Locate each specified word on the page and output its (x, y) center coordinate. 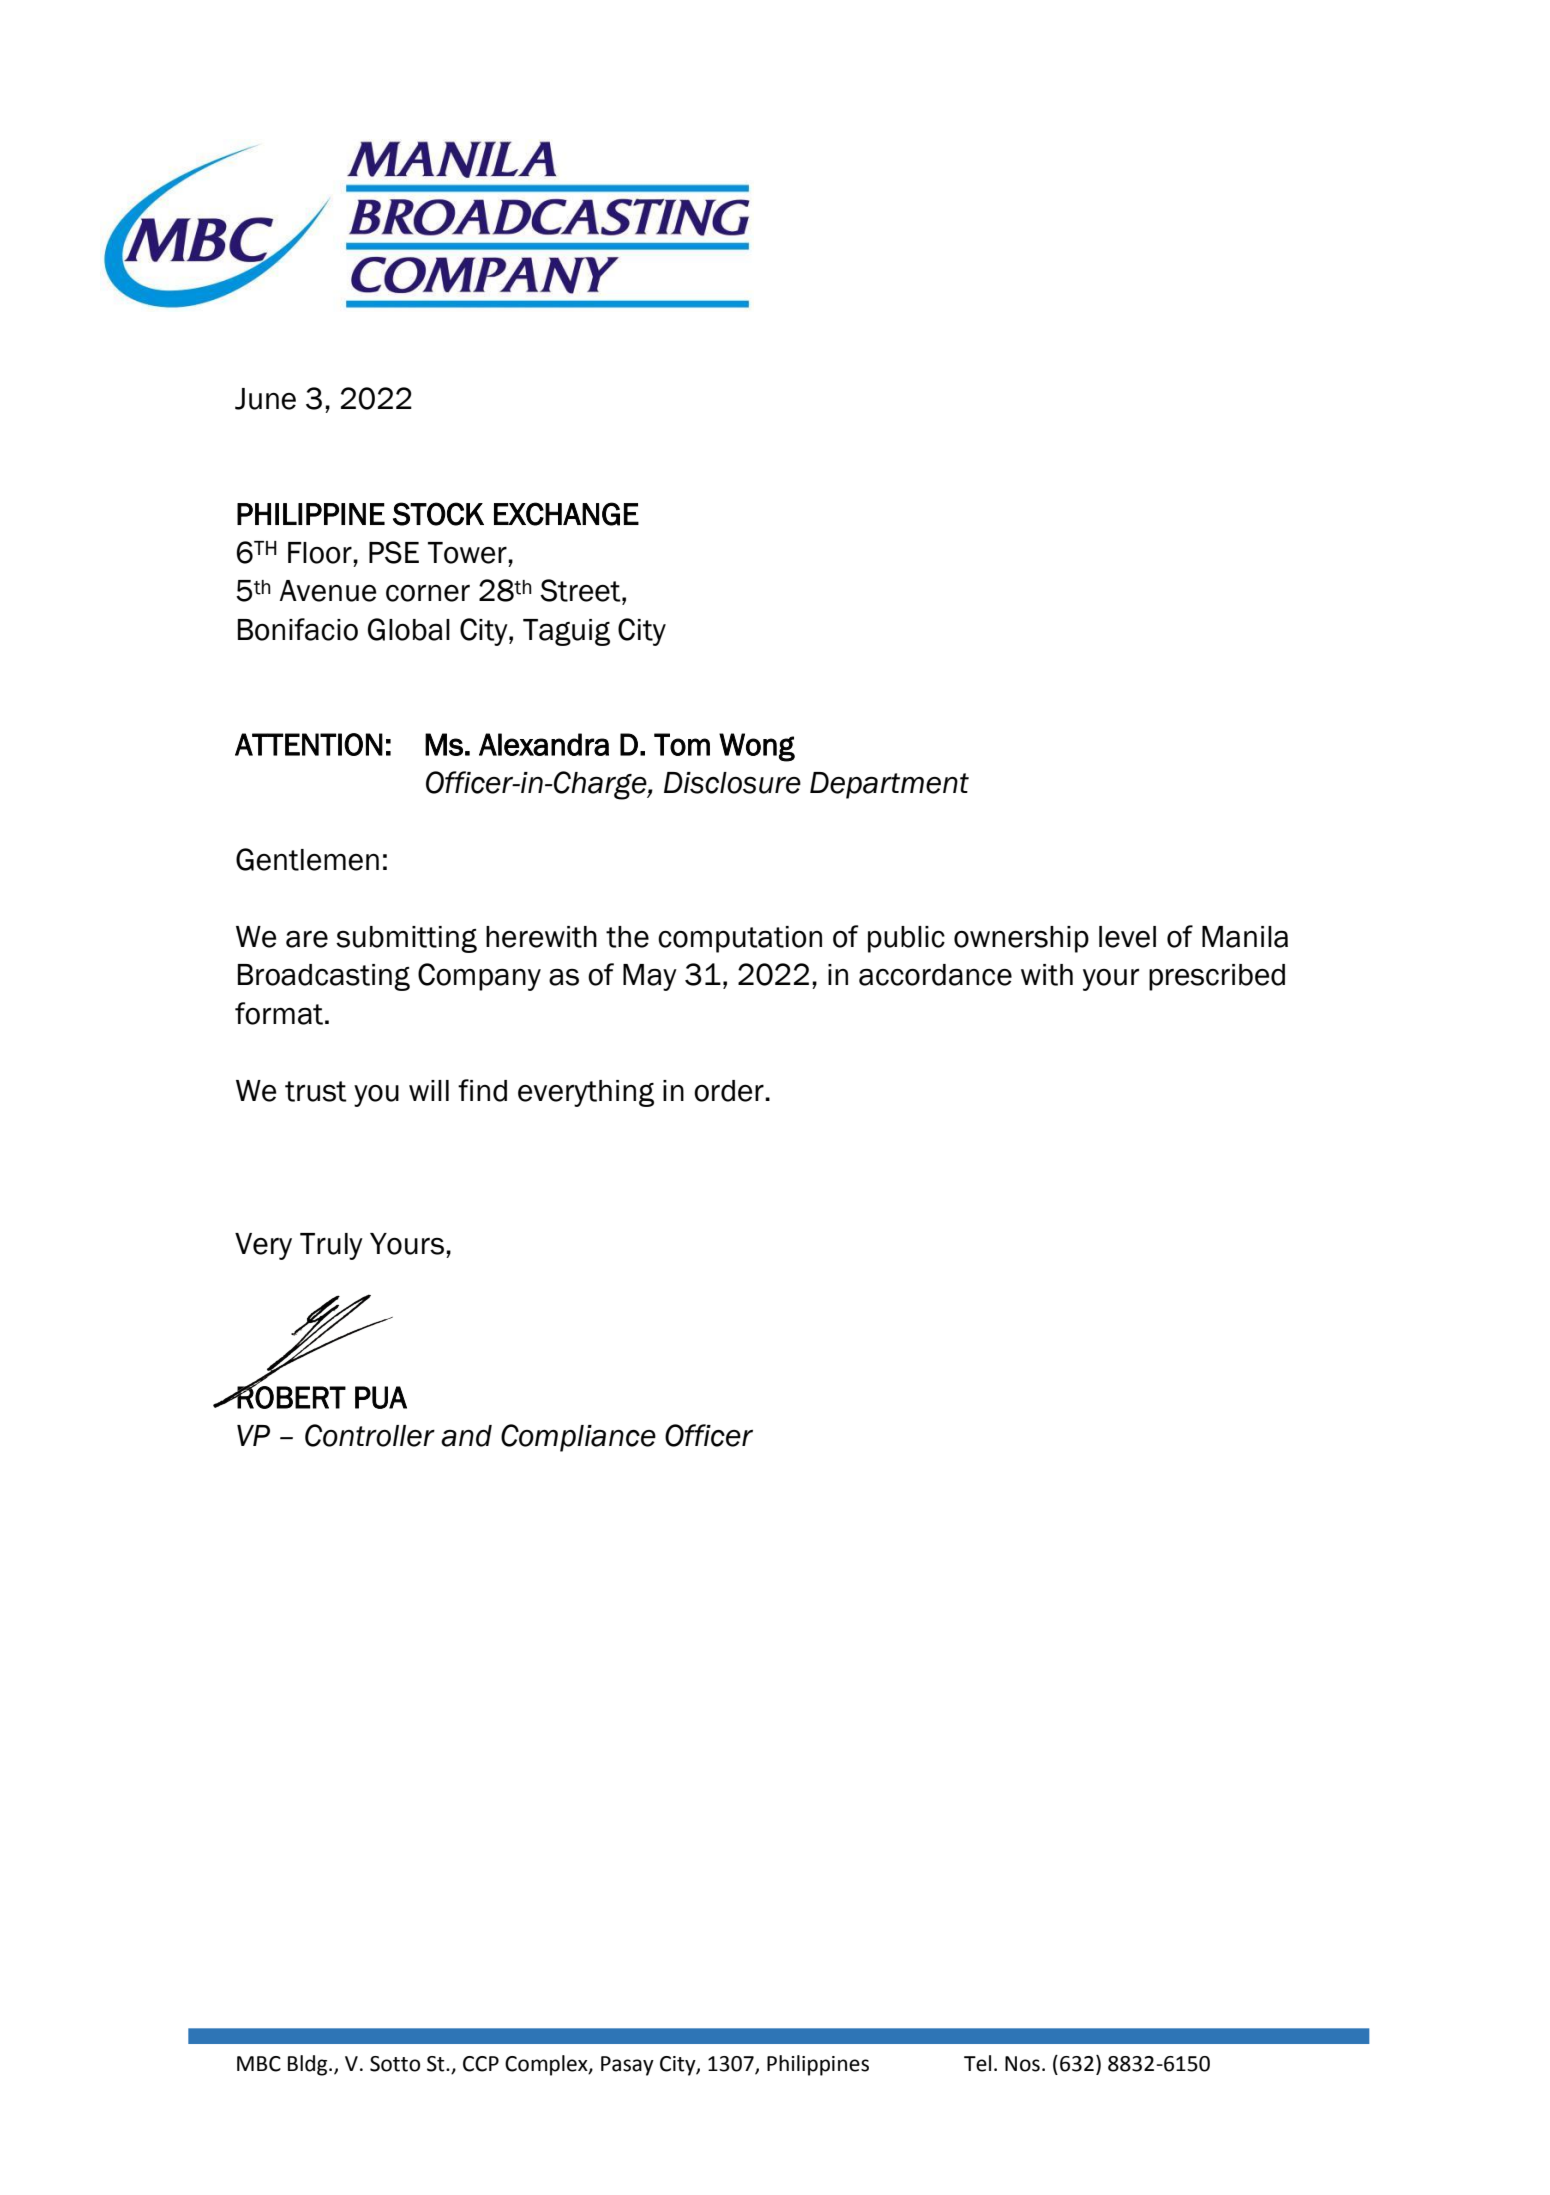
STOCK (438, 514)
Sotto (395, 2064)
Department (889, 785)
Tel (977, 2063)
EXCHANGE (566, 514)
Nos (1022, 2064)
